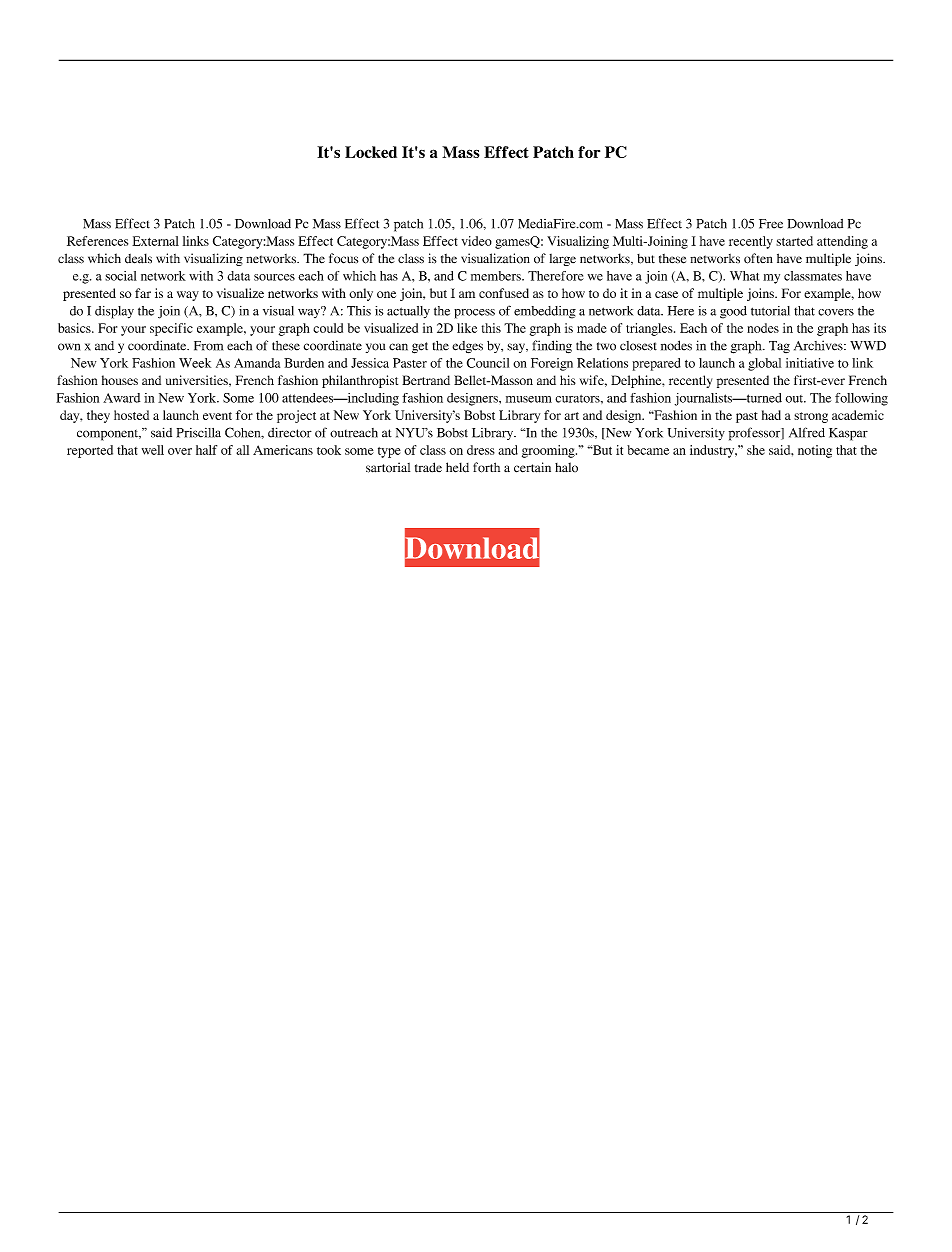 This screenshot has width=952, height=1252. I want to click on well, so click(153, 450).
